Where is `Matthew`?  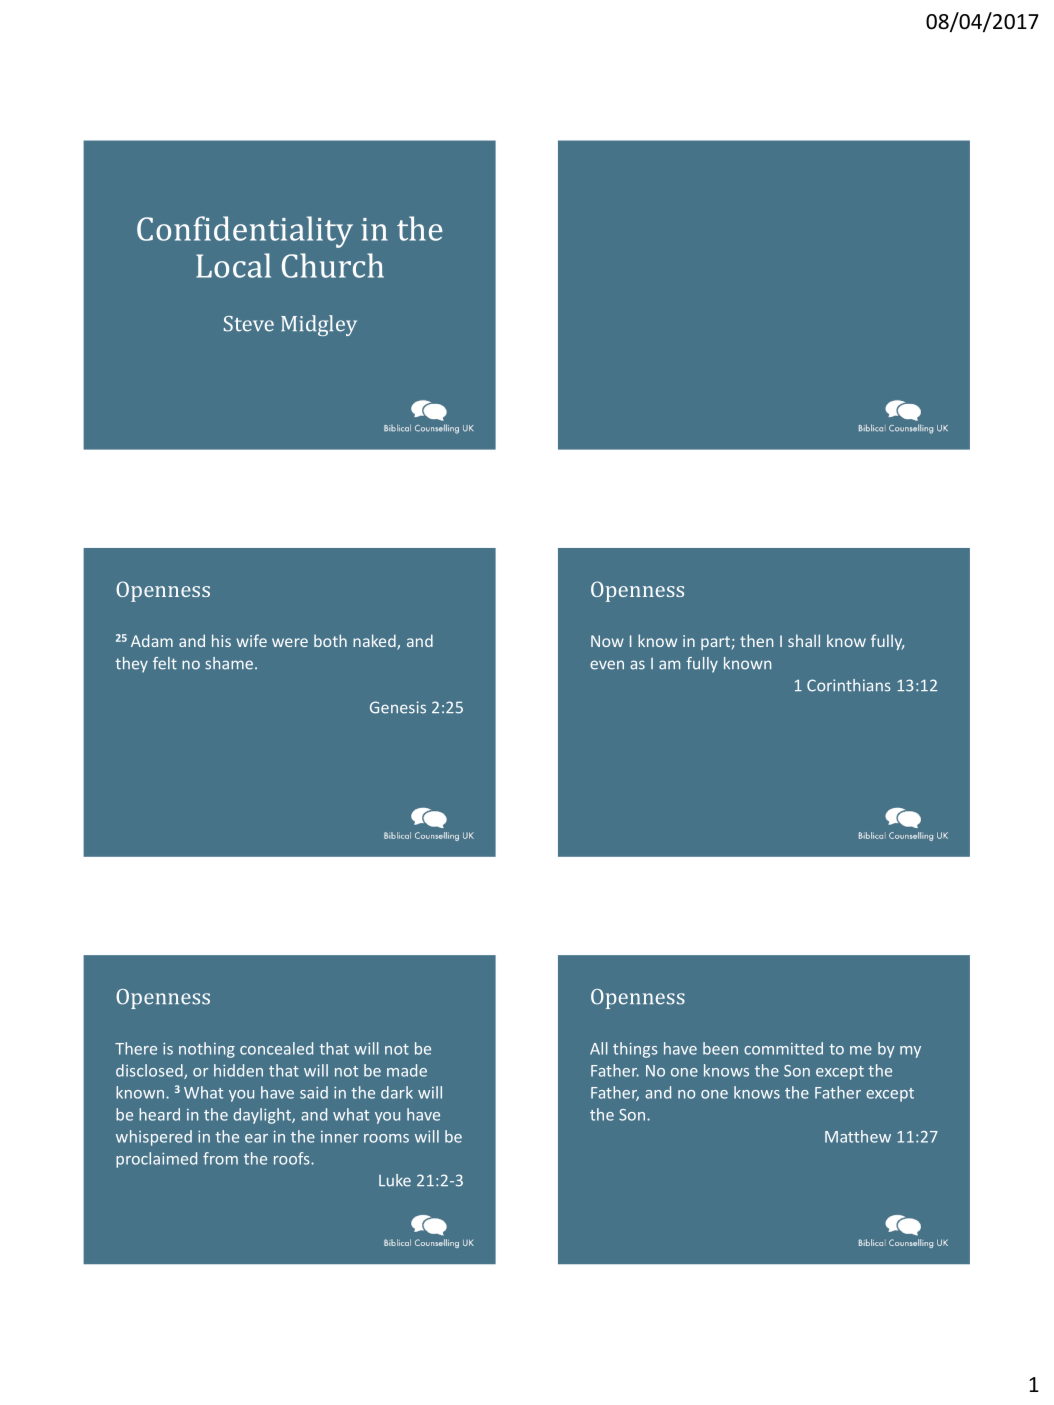 Matthew is located at coordinates (858, 1136).
